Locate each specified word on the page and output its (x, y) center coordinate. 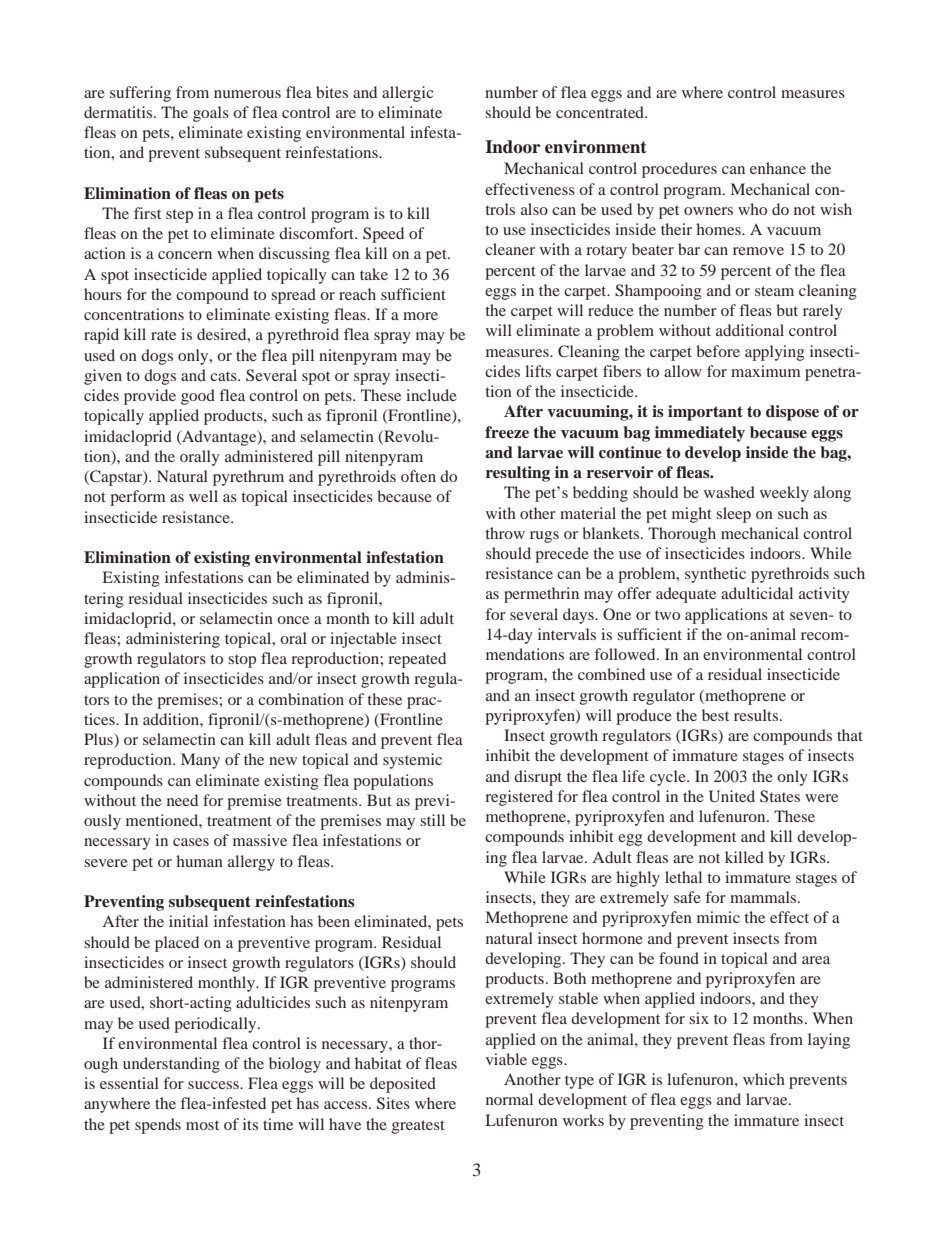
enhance (778, 168)
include (431, 395)
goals (211, 114)
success (214, 1085)
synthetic (715, 575)
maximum (766, 371)
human (199, 861)
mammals (764, 897)
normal (509, 1099)
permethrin (541, 595)
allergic (407, 94)
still (432, 820)
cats (224, 376)
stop (242, 661)
